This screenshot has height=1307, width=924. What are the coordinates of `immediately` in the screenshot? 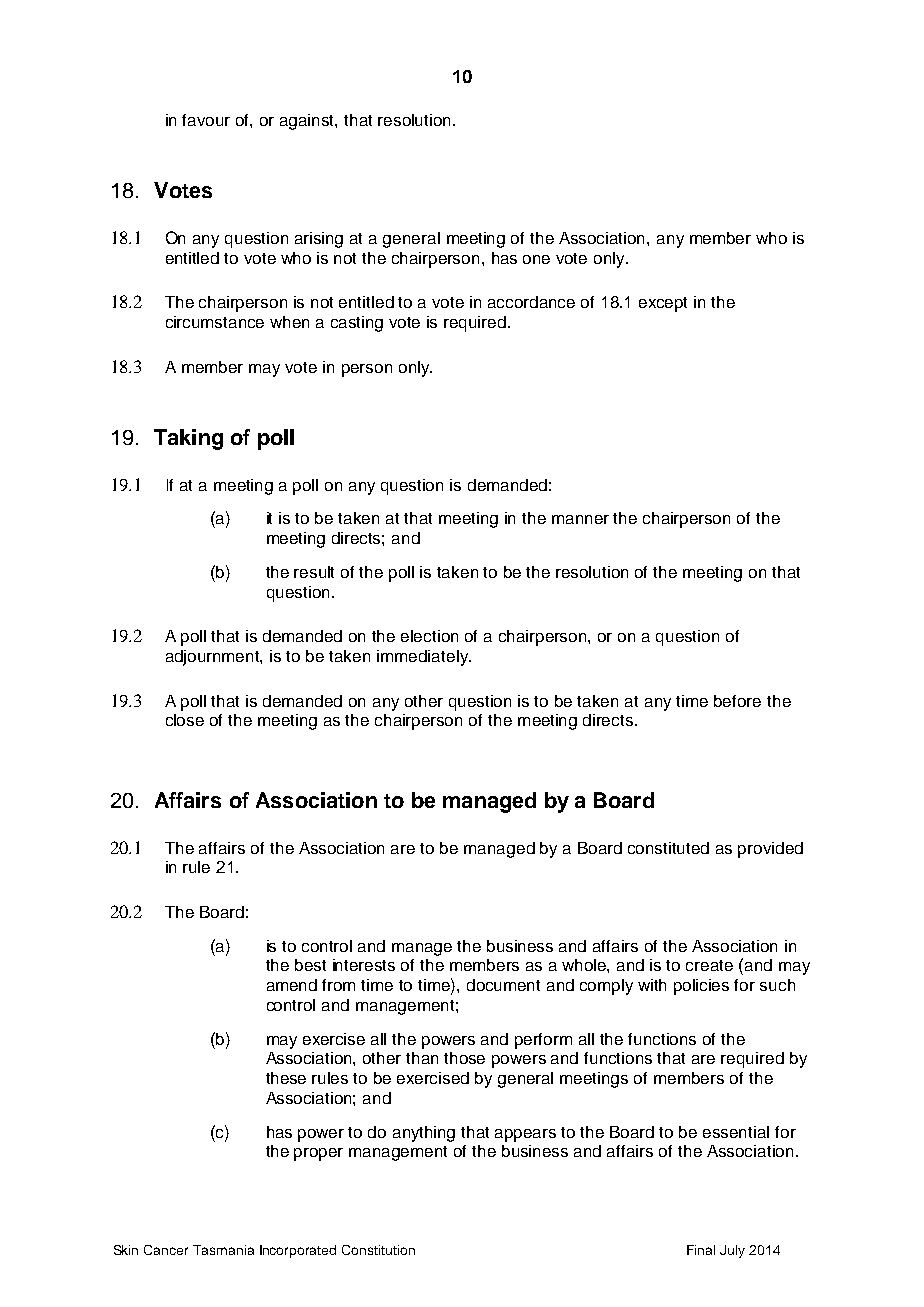 It's located at (423, 658).
